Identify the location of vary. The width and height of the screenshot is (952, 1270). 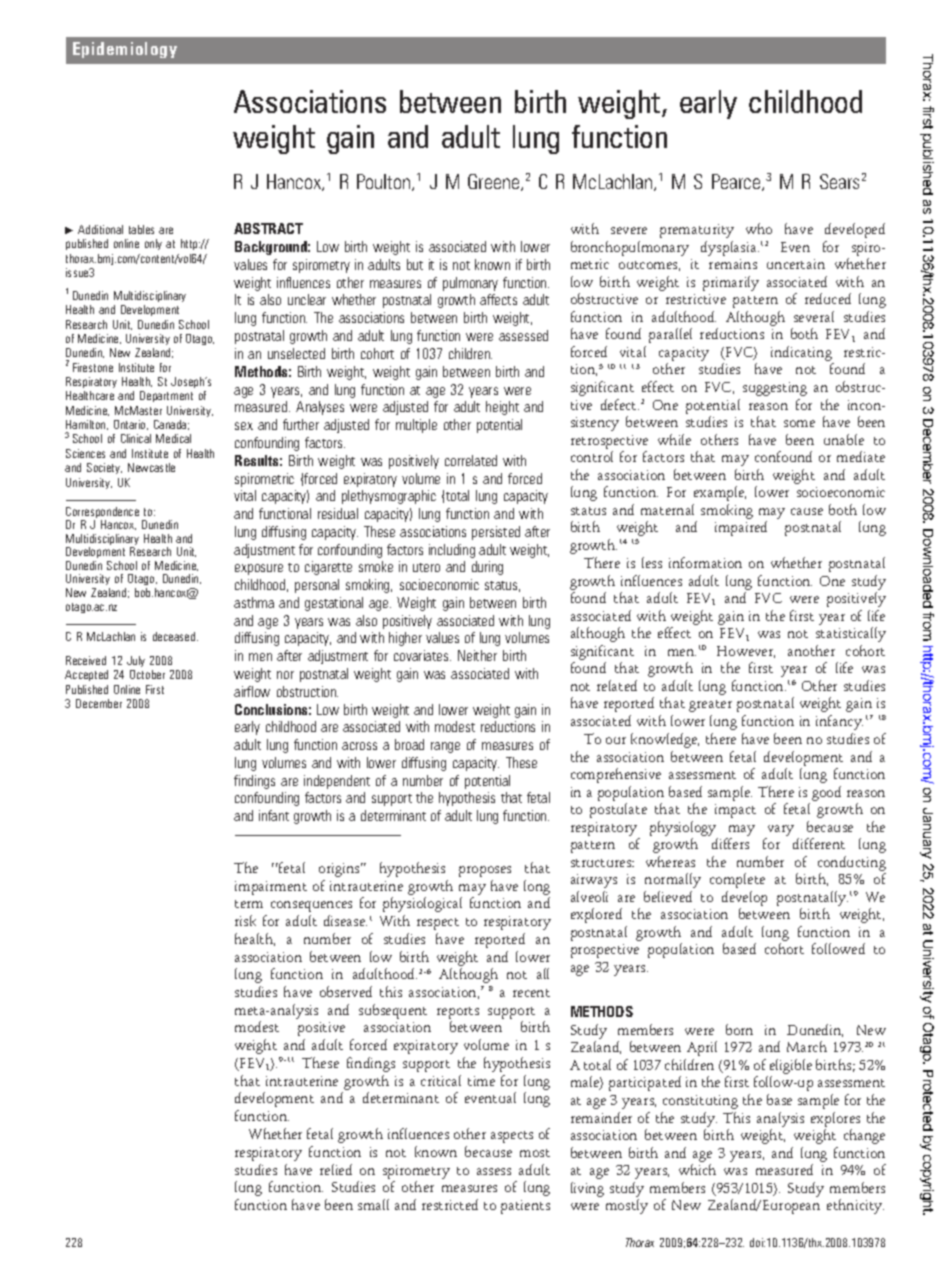
(781, 830).
